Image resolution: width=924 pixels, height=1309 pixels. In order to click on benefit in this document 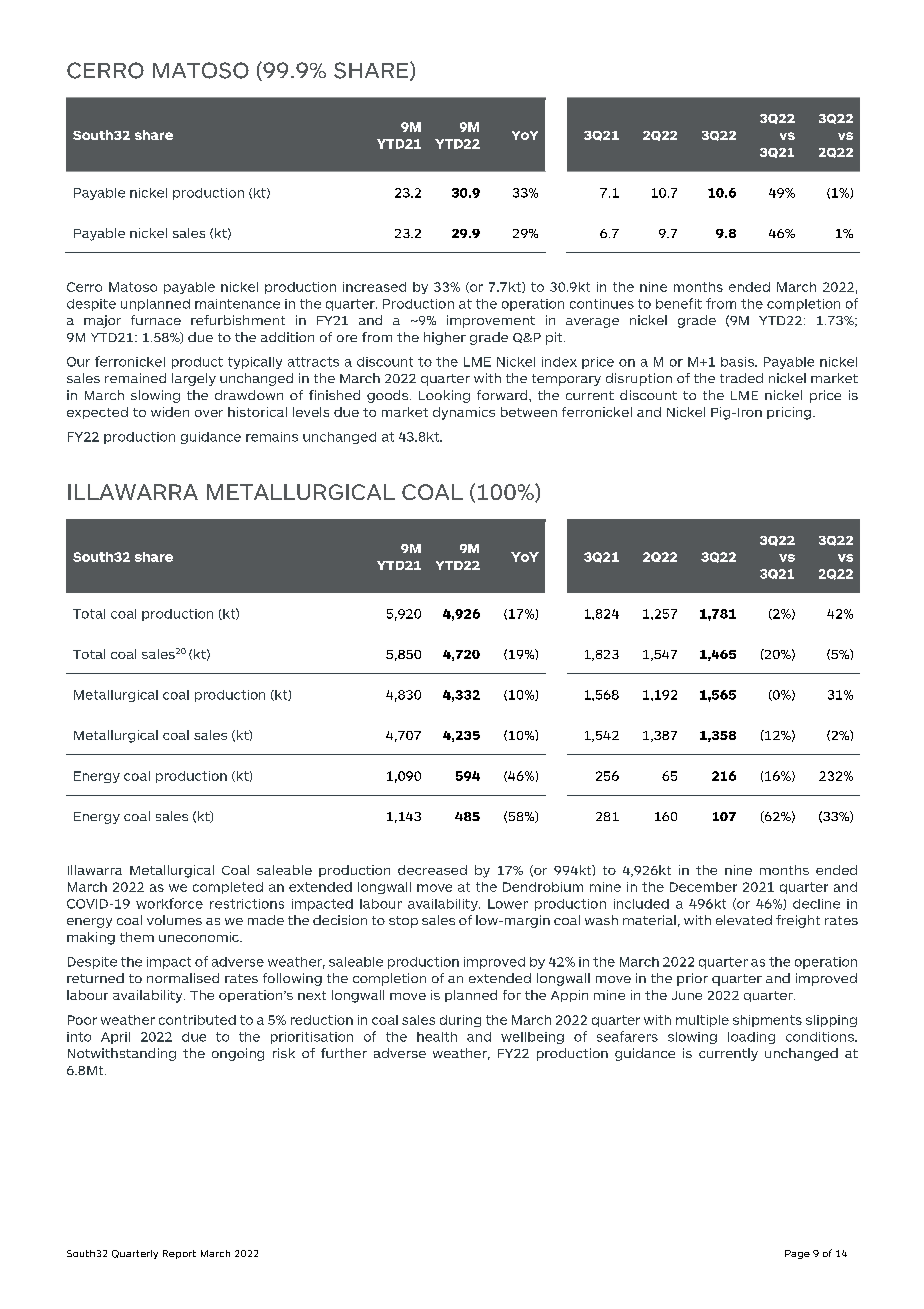, I will do `click(679, 303)`.
